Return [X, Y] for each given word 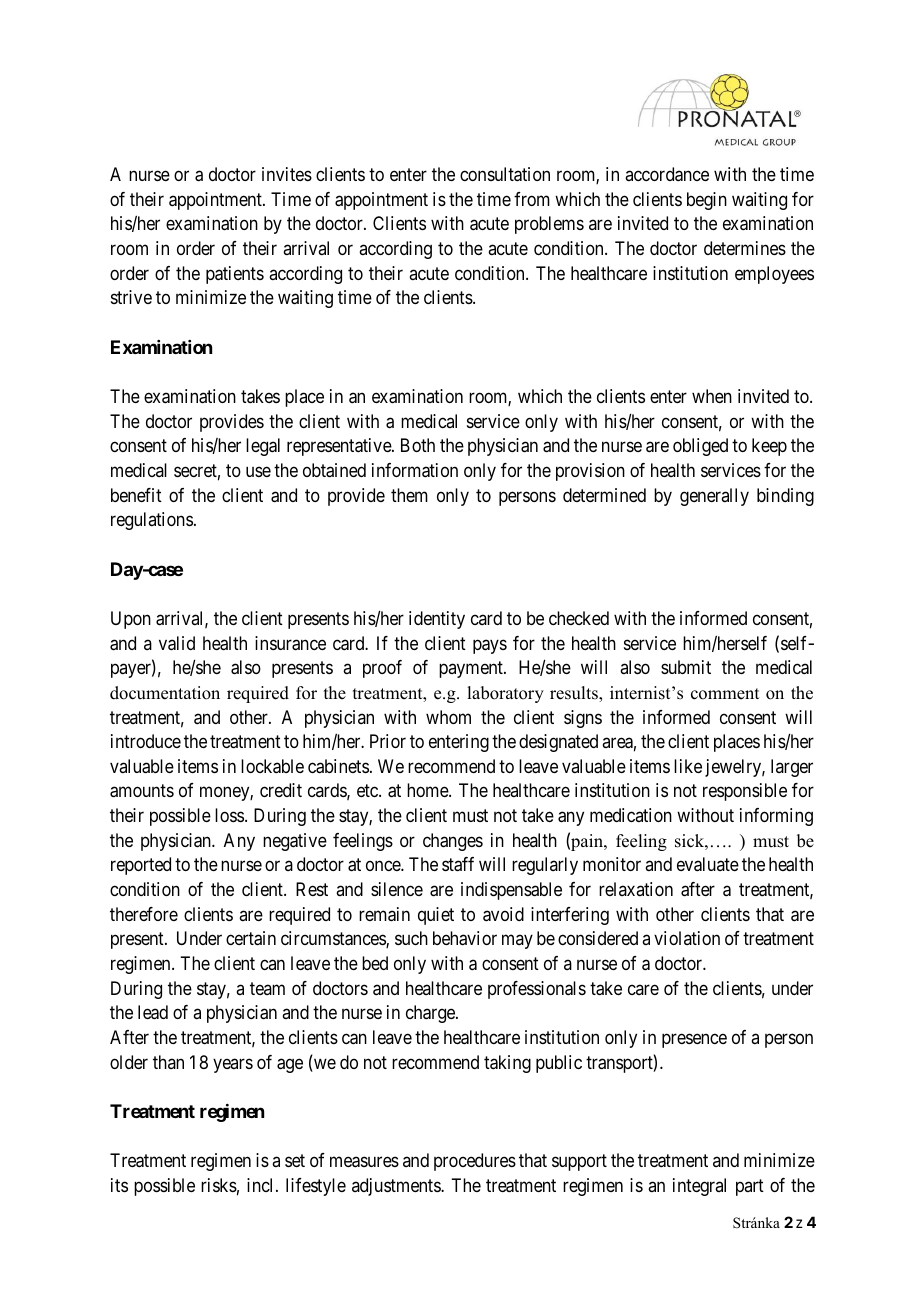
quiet [436, 916]
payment [472, 669]
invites [287, 174]
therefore [144, 914]
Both [418, 445]
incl [262, 1185]
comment [725, 694]
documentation [165, 693]
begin [707, 201]
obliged [700, 447]
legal [263, 447]
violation [687, 938]
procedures [475, 1162]
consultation [505, 174]
